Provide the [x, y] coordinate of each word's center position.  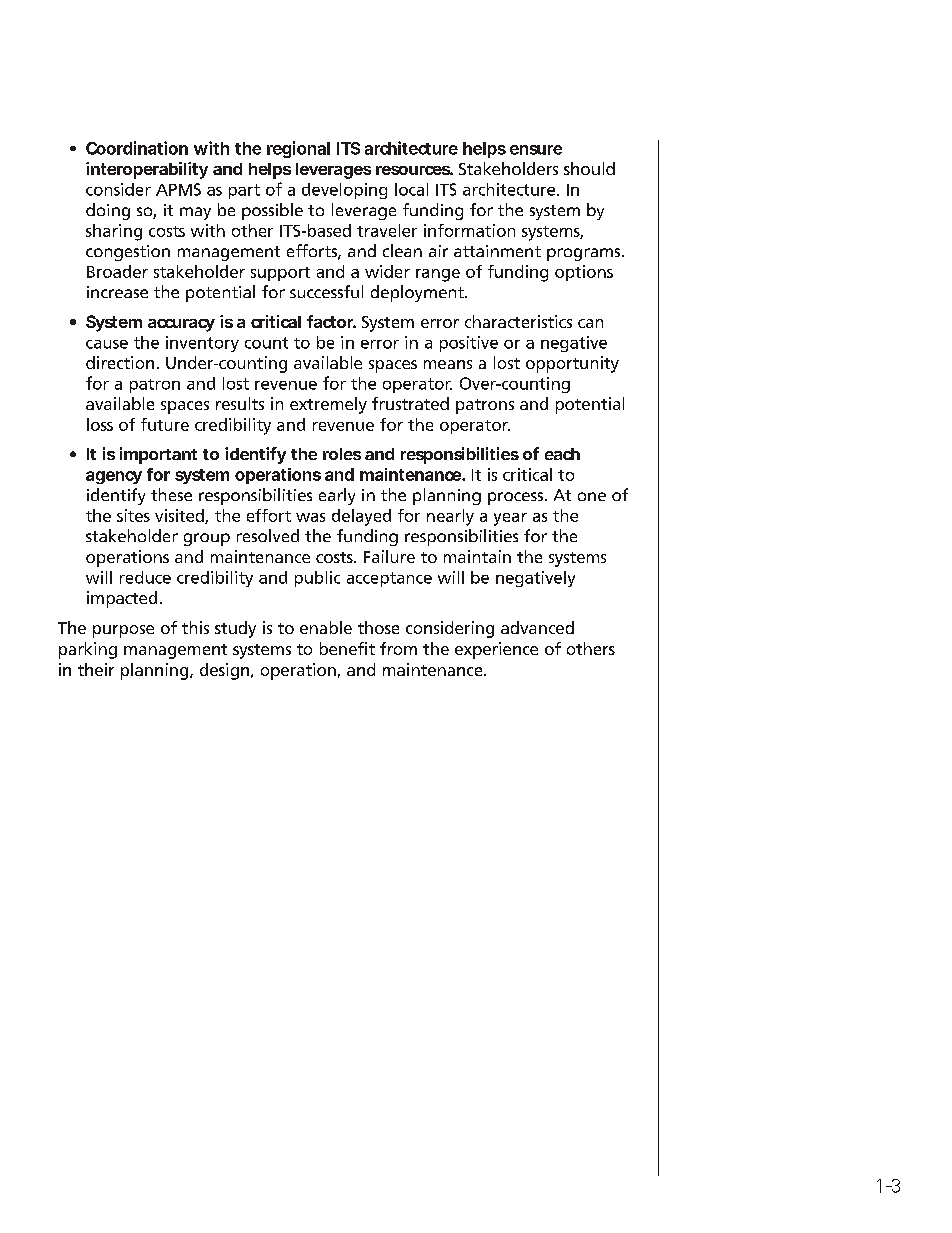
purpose [123, 631]
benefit [347, 648]
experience [496, 650]
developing [344, 191]
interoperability [147, 170]
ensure [536, 150]
